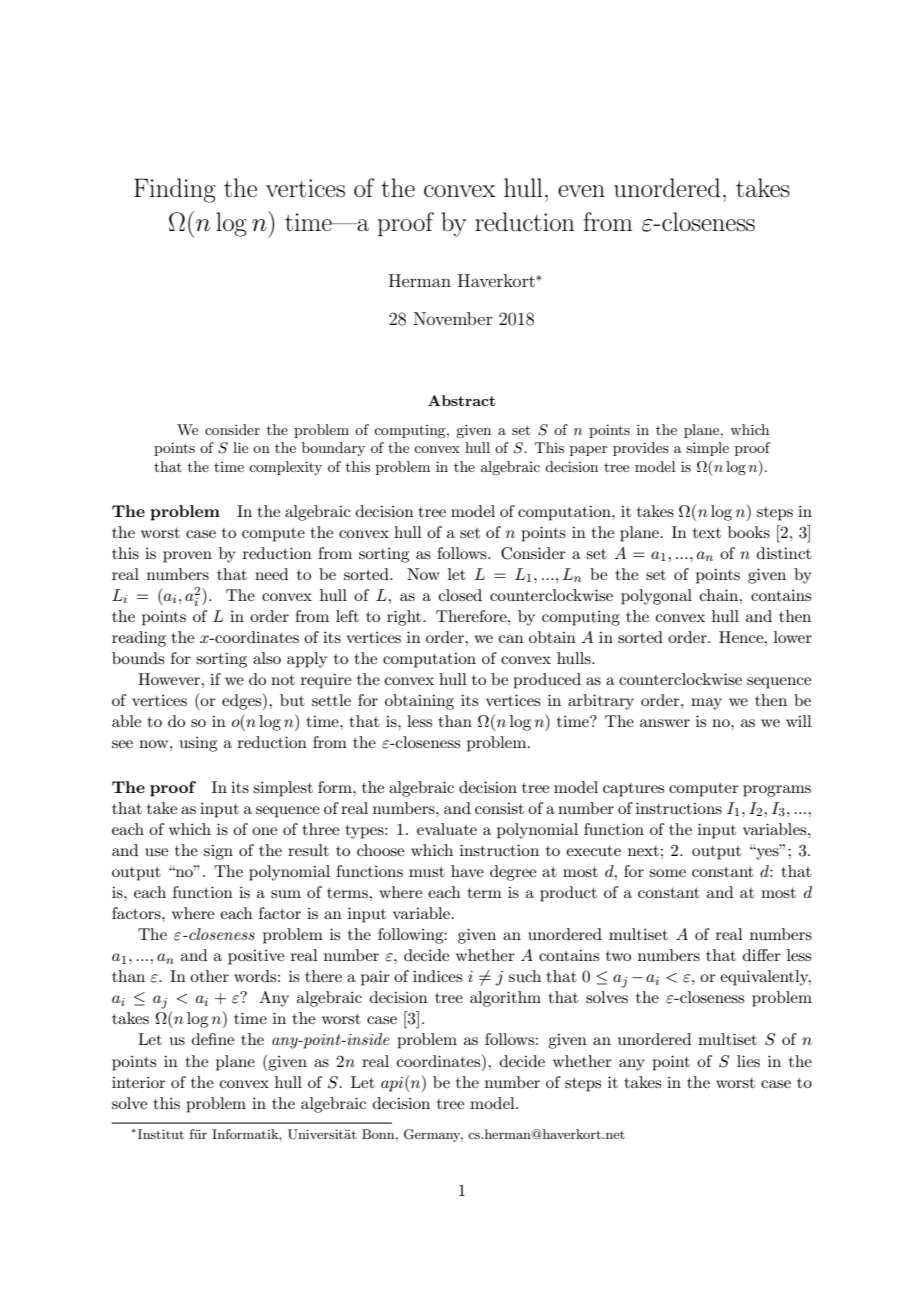  What do you see at coordinates (742, 637) in the screenshot?
I see `Hence` at bounding box center [742, 637].
